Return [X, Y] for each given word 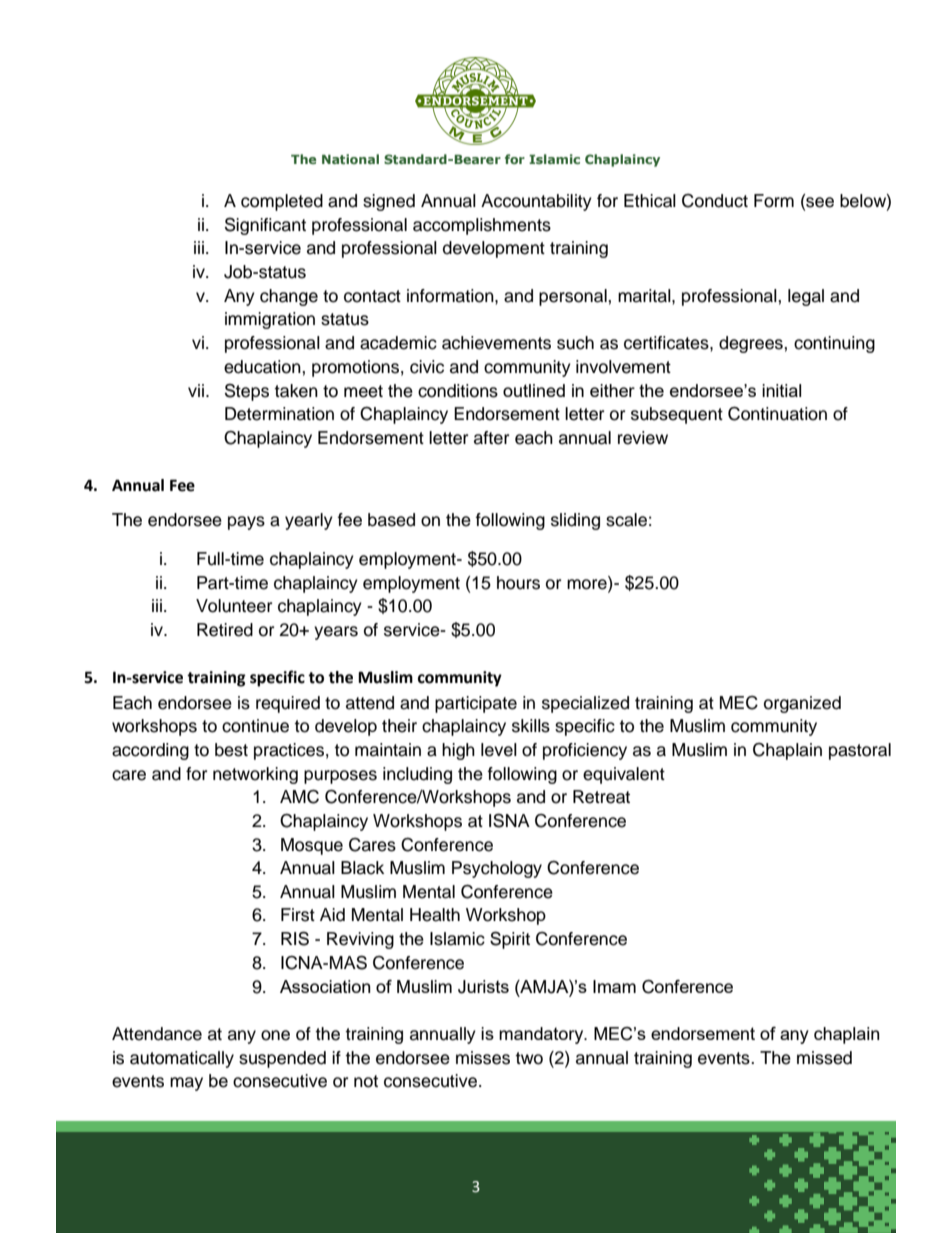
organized [802, 704]
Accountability [536, 202]
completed [282, 202]
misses [483, 1058]
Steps [247, 392]
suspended [282, 1059]
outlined [534, 390]
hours [518, 583]
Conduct [715, 201]
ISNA [509, 820]
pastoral [860, 751]
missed [824, 1058]
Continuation [777, 414]
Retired [225, 630]
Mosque [312, 846]
